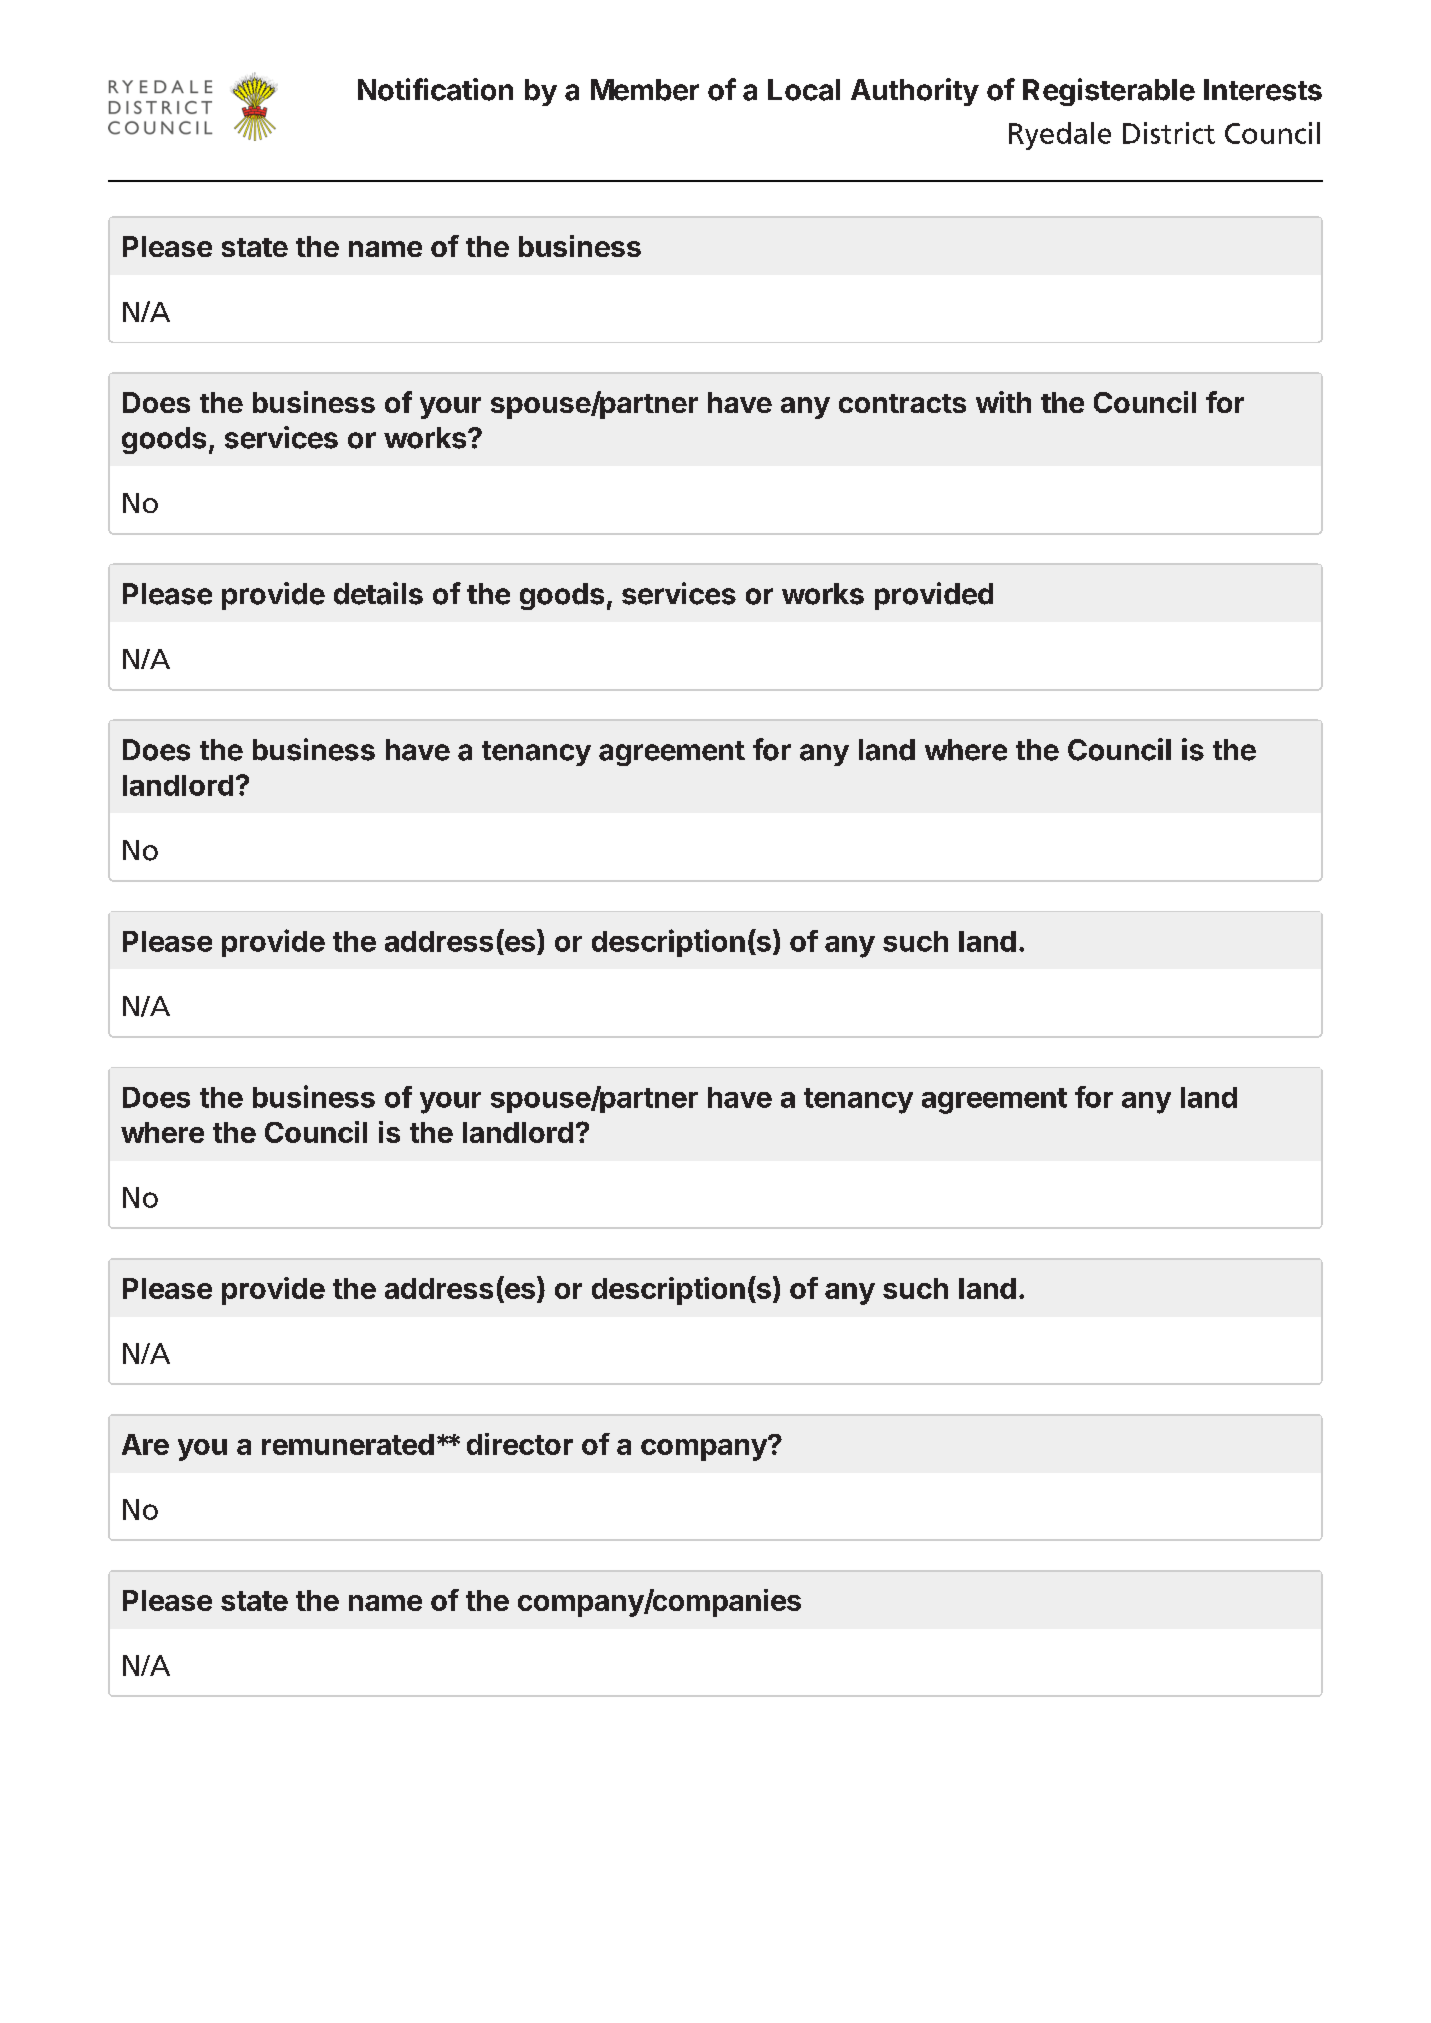 The width and height of the screenshot is (1431, 2023). Describe the element at coordinates (145, 1444) in the screenshot. I see `Are` at that location.
